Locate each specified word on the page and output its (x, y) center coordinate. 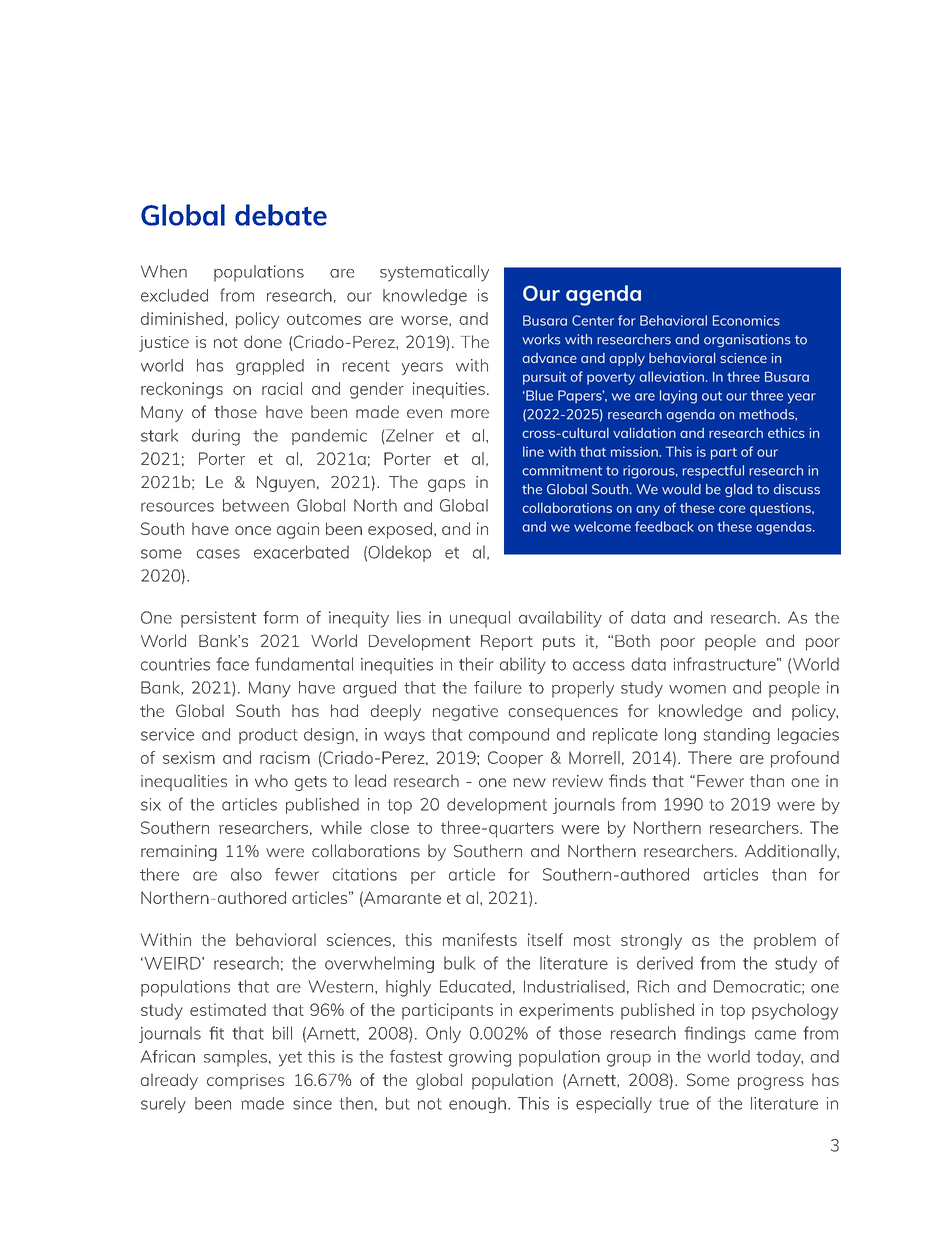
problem (785, 941)
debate (281, 215)
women (697, 689)
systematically (434, 273)
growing (480, 1058)
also (246, 874)
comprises (245, 1082)
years (422, 368)
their (476, 664)
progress (771, 1083)
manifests (480, 939)
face (232, 664)
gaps (446, 485)
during (216, 437)
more (470, 413)
